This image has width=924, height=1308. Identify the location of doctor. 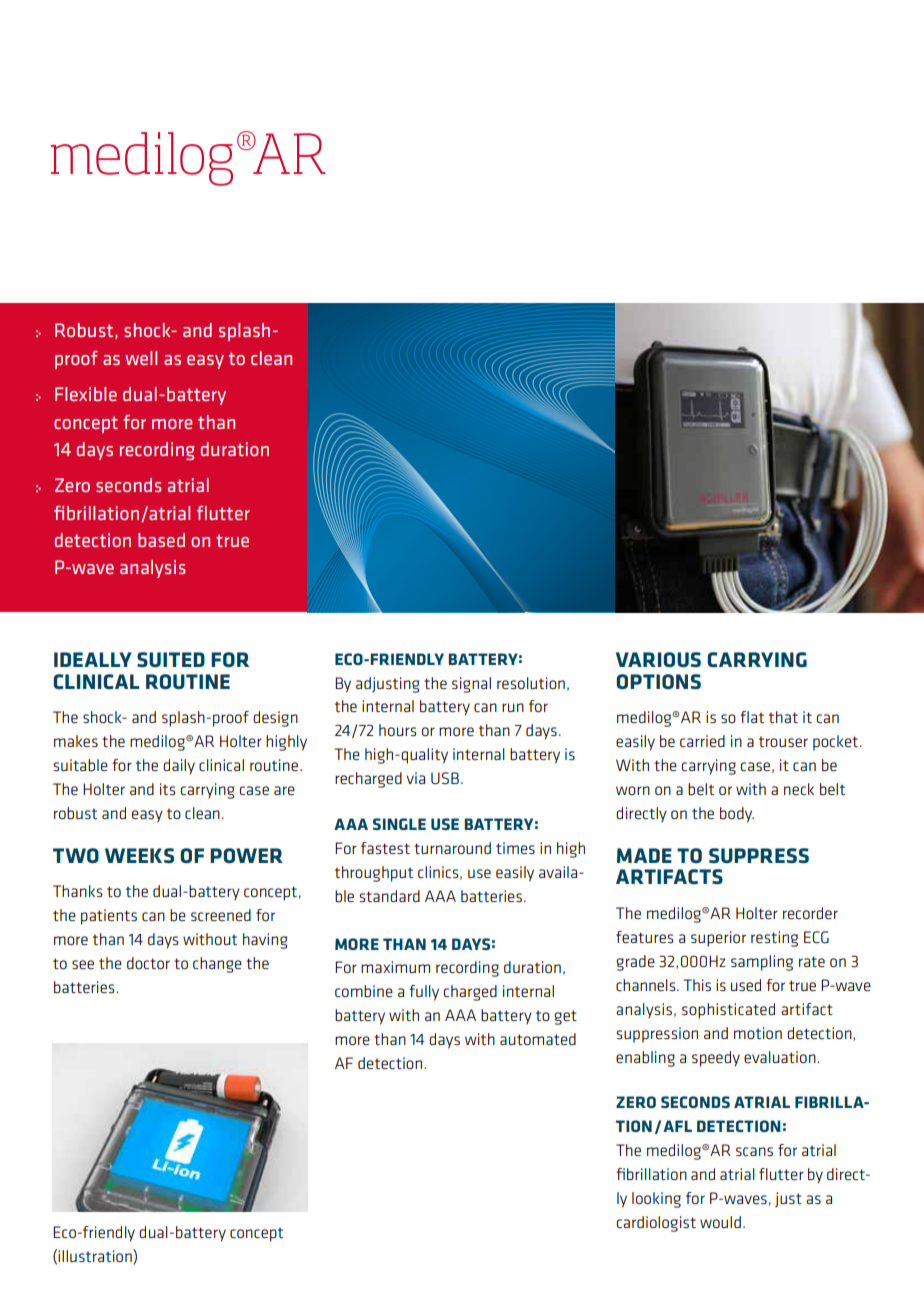
(148, 963).
